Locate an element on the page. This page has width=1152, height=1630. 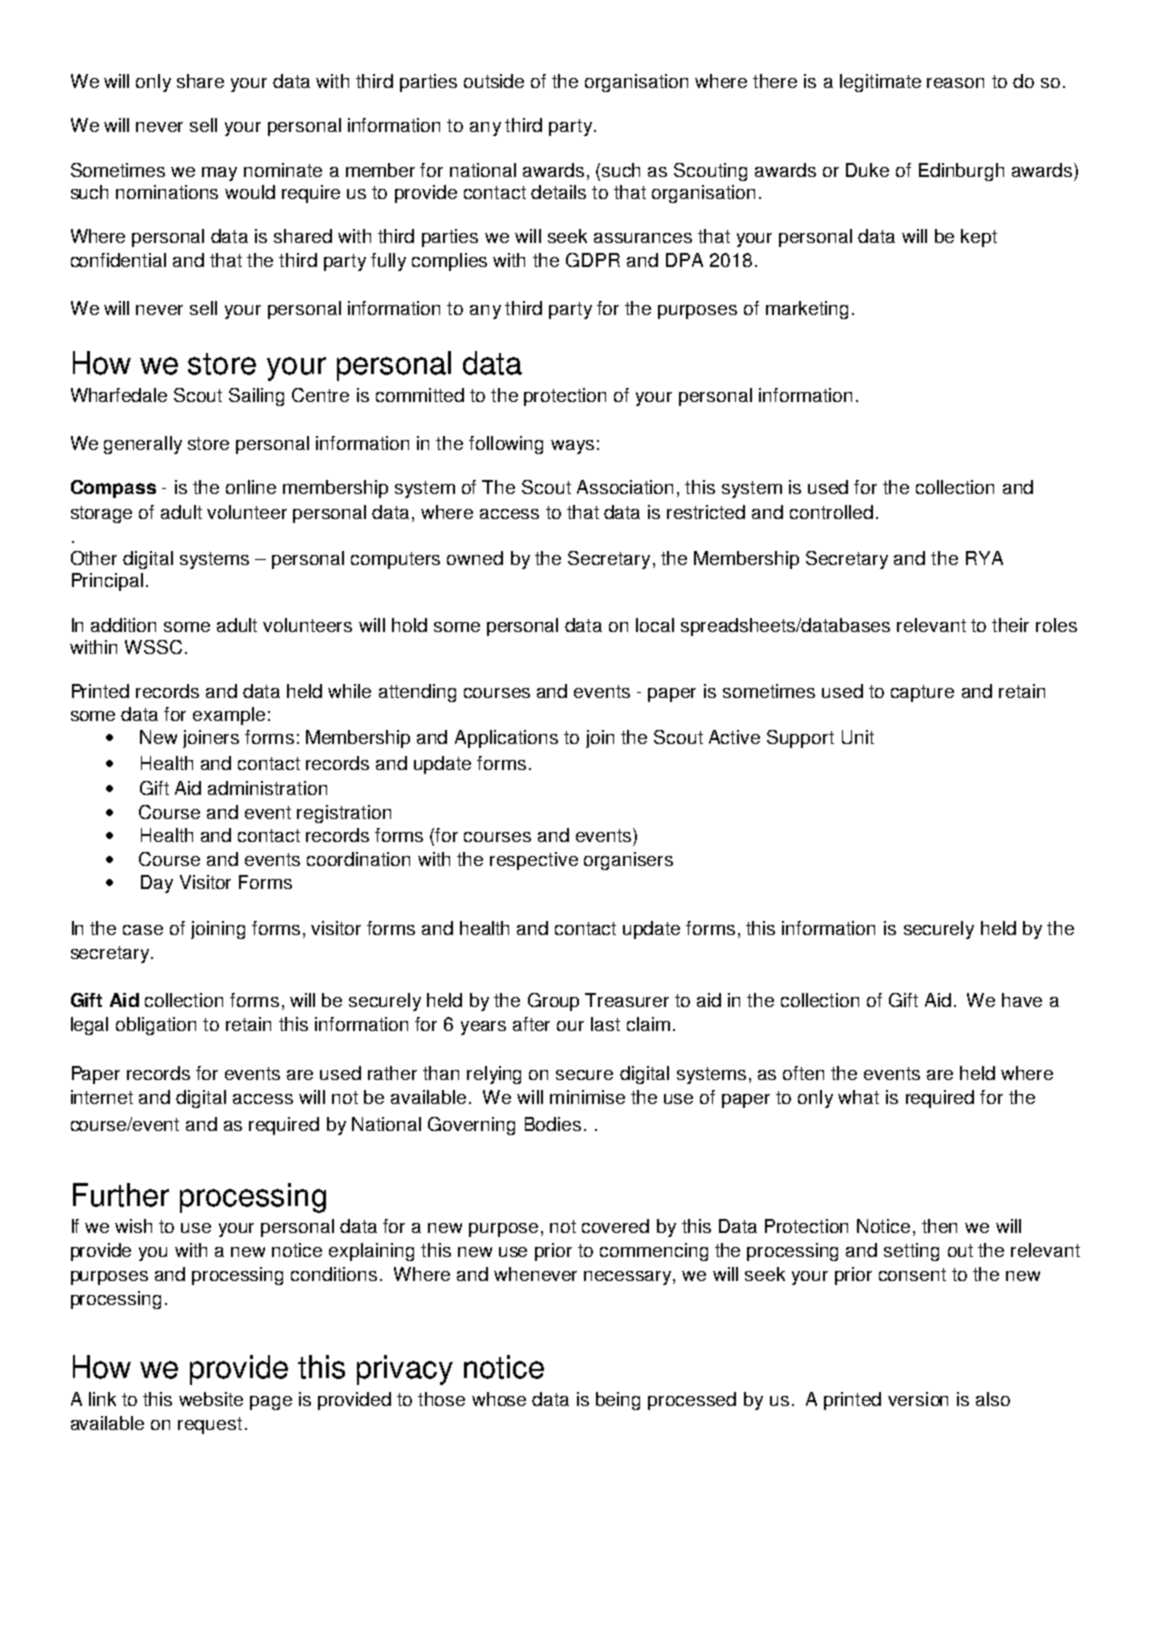
Group is located at coordinates (553, 1002).
